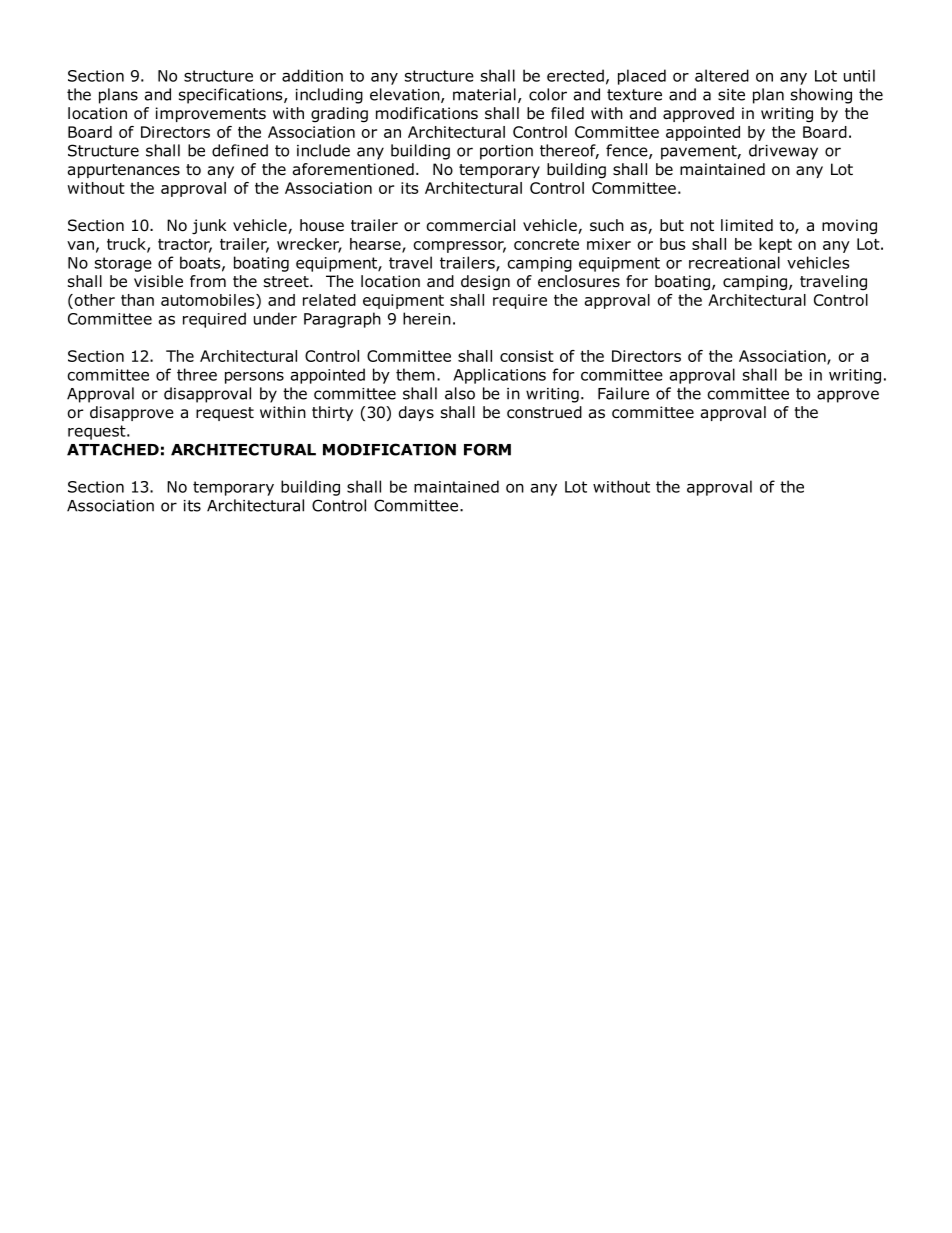 The height and width of the screenshot is (1233, 952). What do you see at coordinates (427, 318) in the screenshot?
I see `herein` at bounding box center [427, 318].
